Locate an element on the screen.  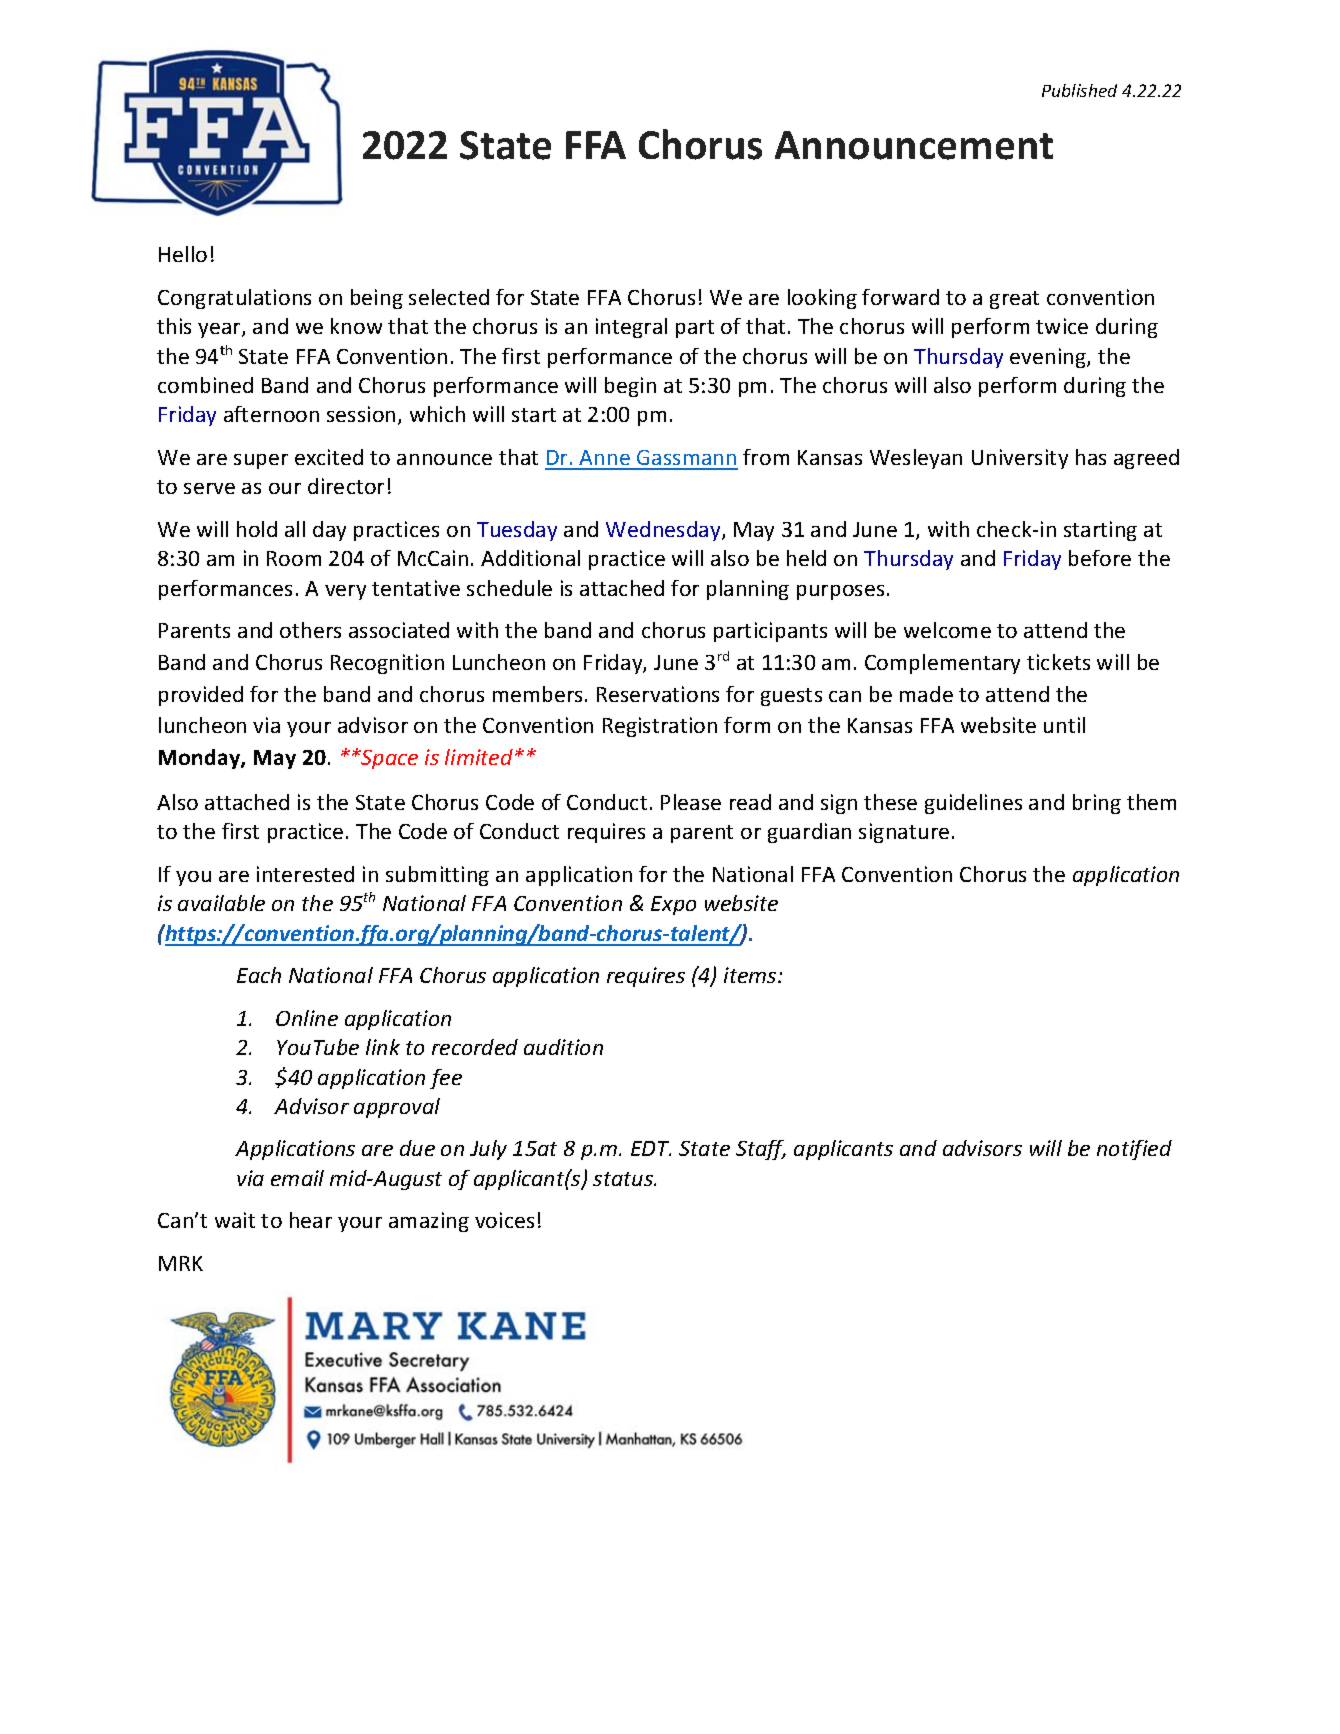
Hello is located at coordinates (183, 254).
